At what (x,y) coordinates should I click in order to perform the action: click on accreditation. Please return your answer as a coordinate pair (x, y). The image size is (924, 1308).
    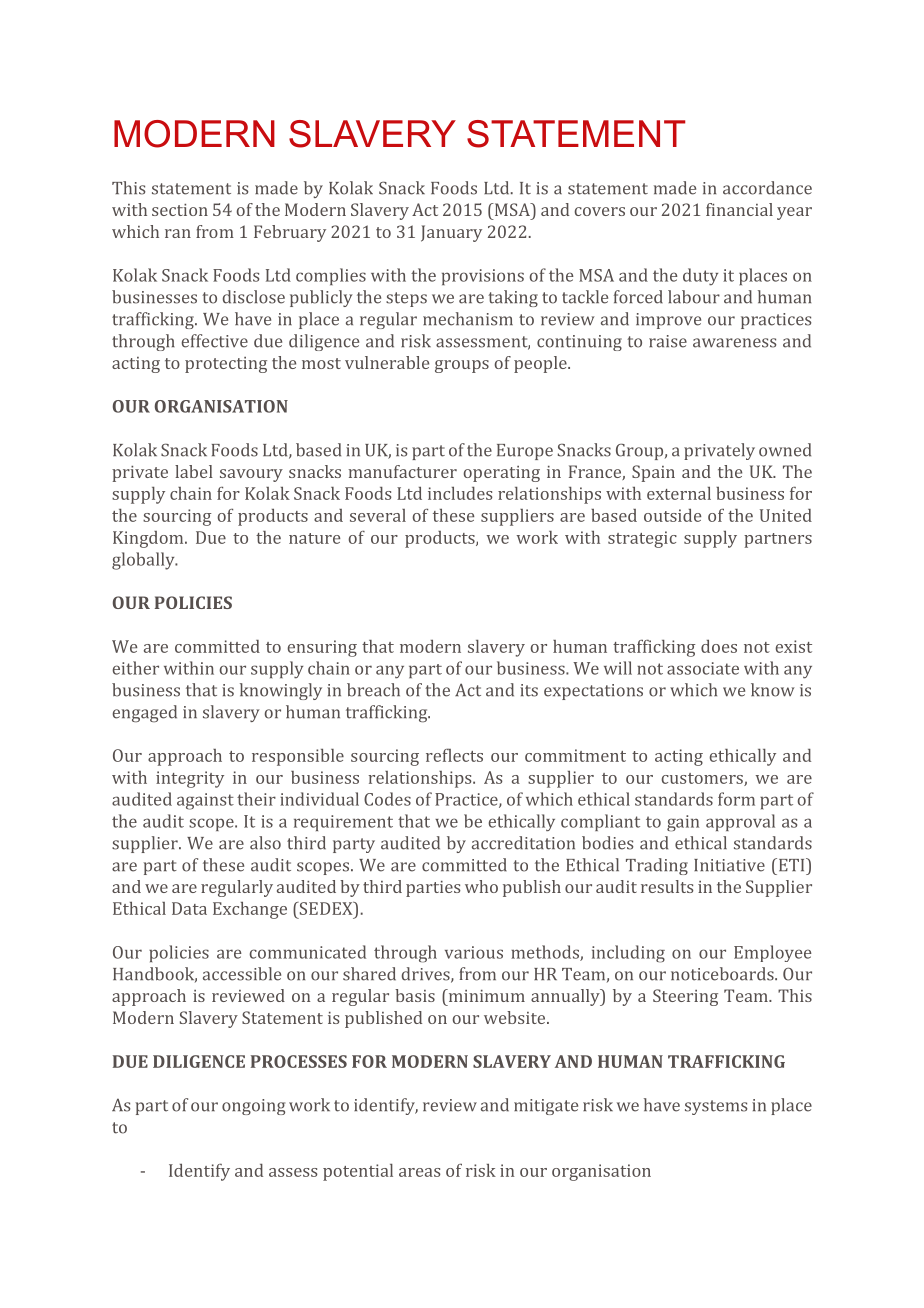
    Looking at the image, I should click on (523, 843).
